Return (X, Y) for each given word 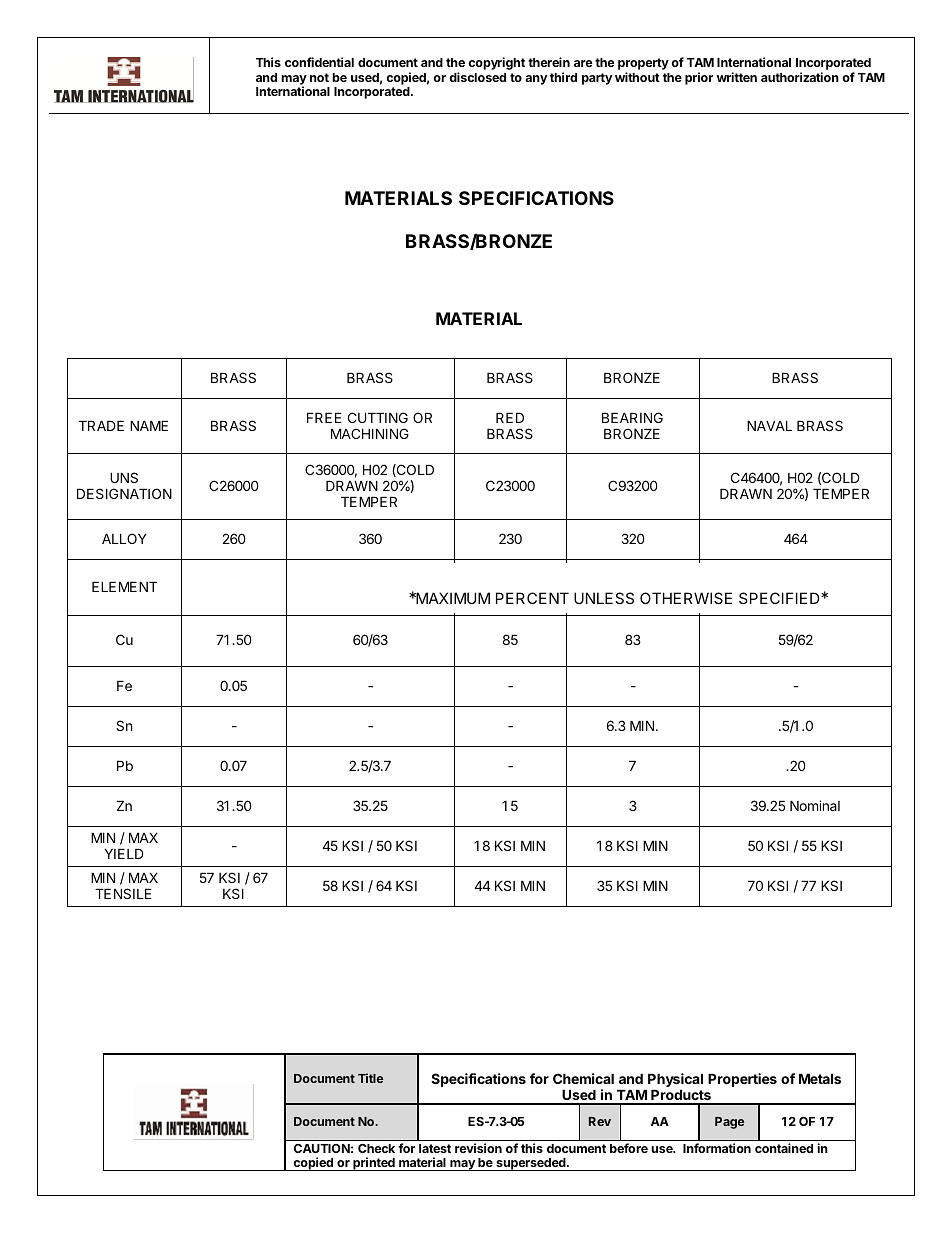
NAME (149, 425)
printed (374, 1164)
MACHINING (370, 433)
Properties (742, 1080)
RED (510, 417)
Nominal (815, 805)
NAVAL (769, 425)
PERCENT (532, 598)
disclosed (477, 77)
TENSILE (123, 893)
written (737, 77)
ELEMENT (124, 586)
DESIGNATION (124, 493)
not (319, 77)
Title (370, 1078)
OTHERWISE (686, 598)
